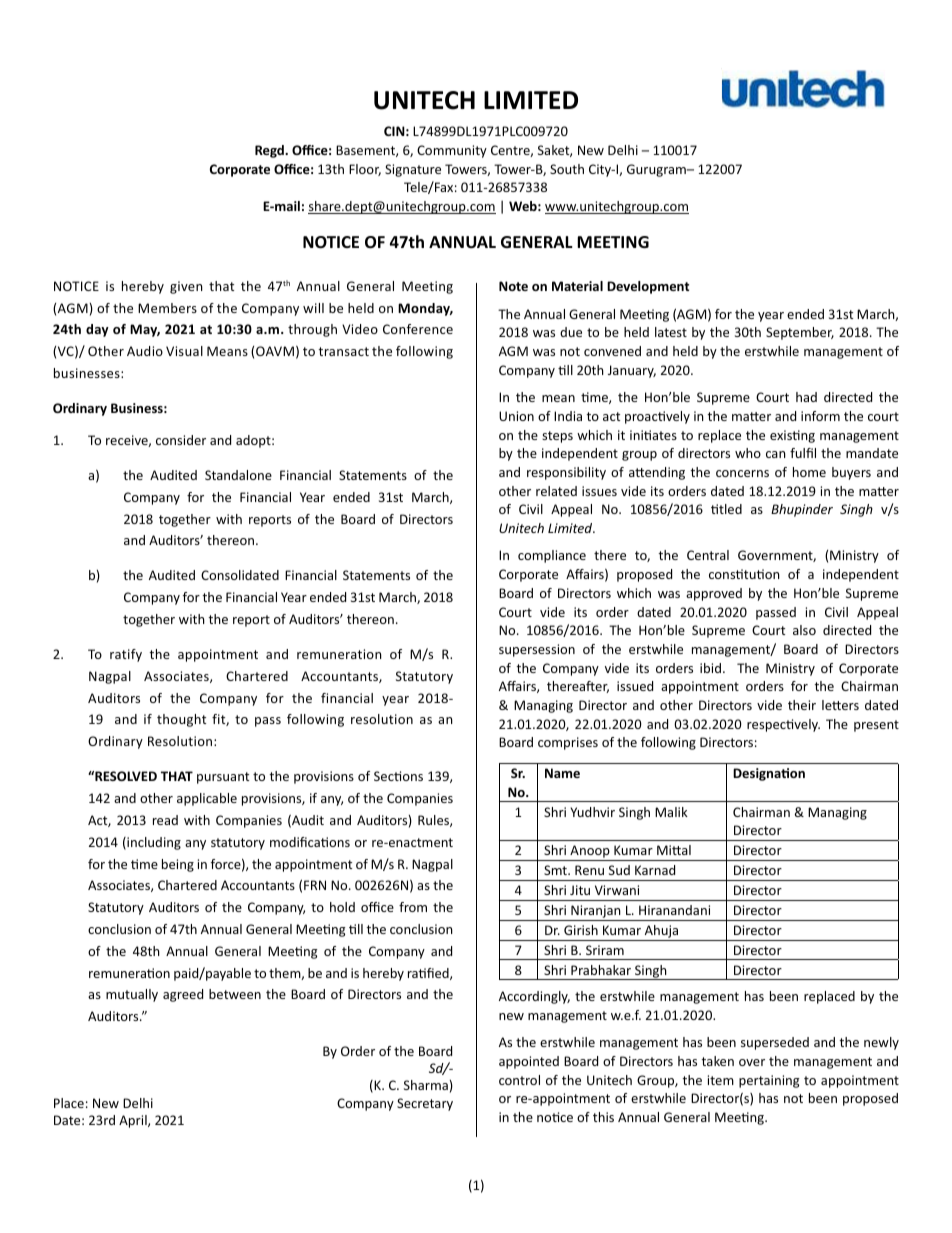  Describe the element at coordinates (365, 170) in the screenshot. I see `Floor` at that location.
